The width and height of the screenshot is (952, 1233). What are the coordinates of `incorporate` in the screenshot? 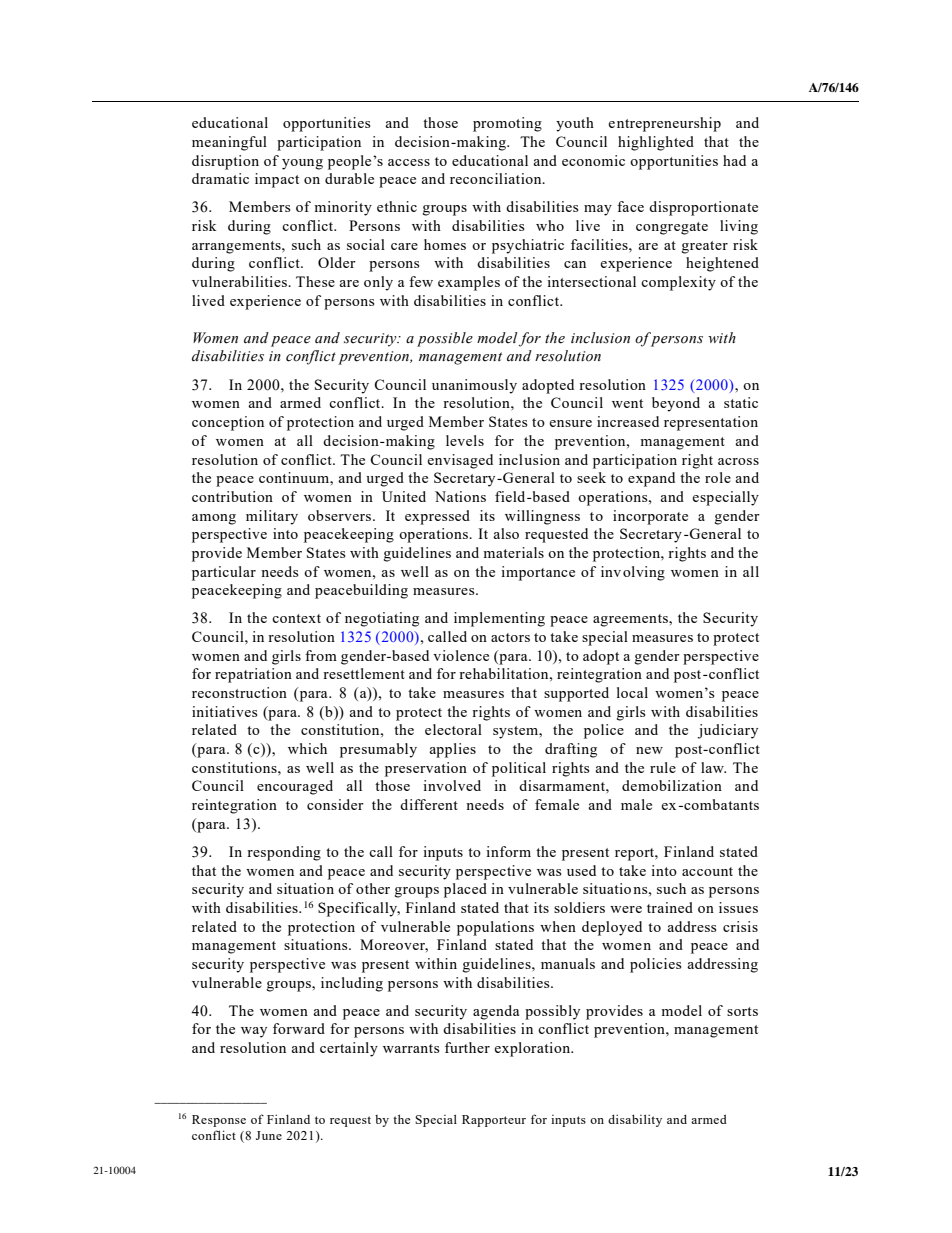 It's located at (650, 517).
